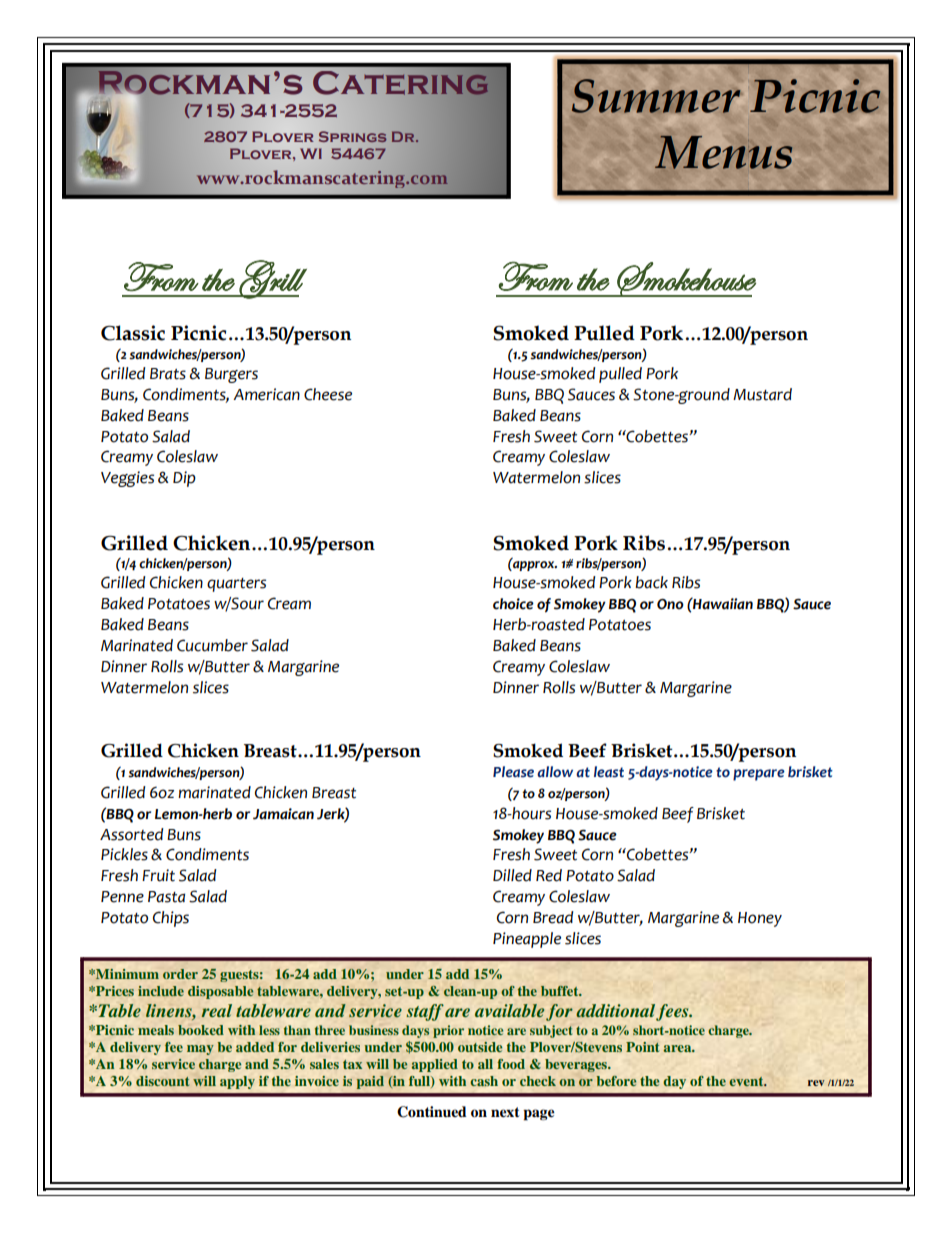 This page has width=952, height=1233. I want to click on Red, so click(549, 875).
